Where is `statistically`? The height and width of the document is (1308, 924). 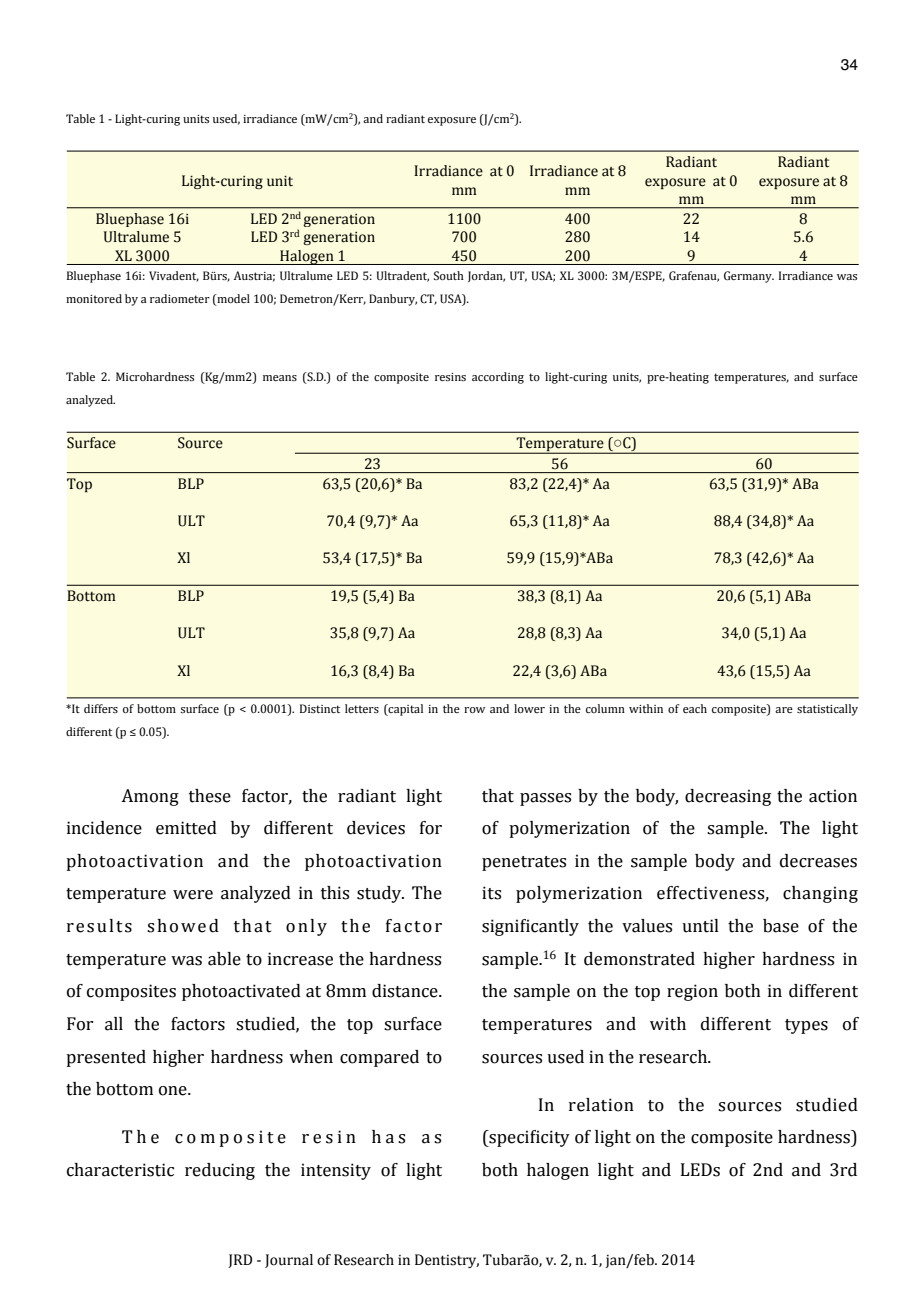 statistically is located at coordinates (827, 710).
